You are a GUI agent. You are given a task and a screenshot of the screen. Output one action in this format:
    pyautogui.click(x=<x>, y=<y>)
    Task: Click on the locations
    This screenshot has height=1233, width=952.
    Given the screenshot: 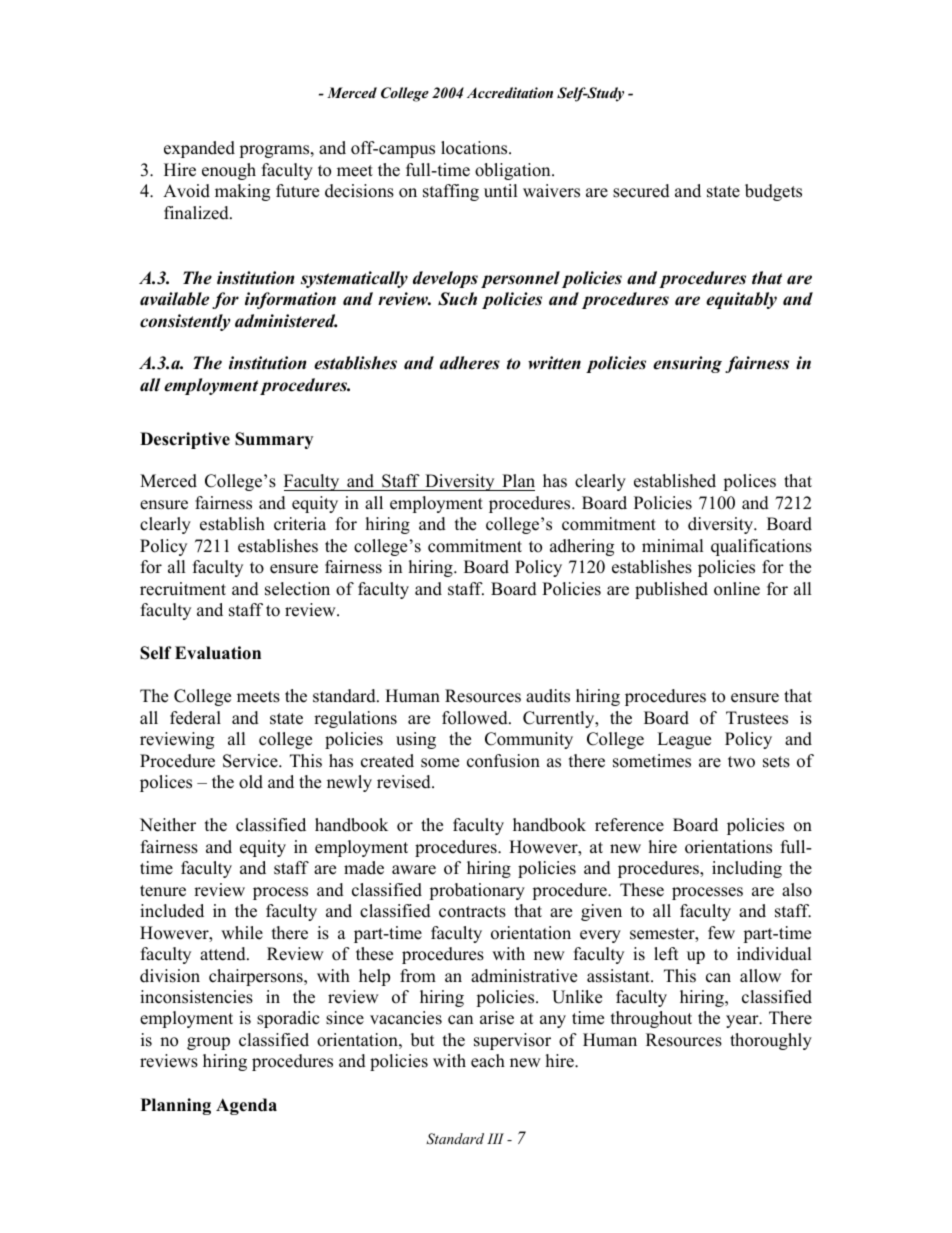 What is the action you would take?
    pyautogui.click(x=475, y=148)
